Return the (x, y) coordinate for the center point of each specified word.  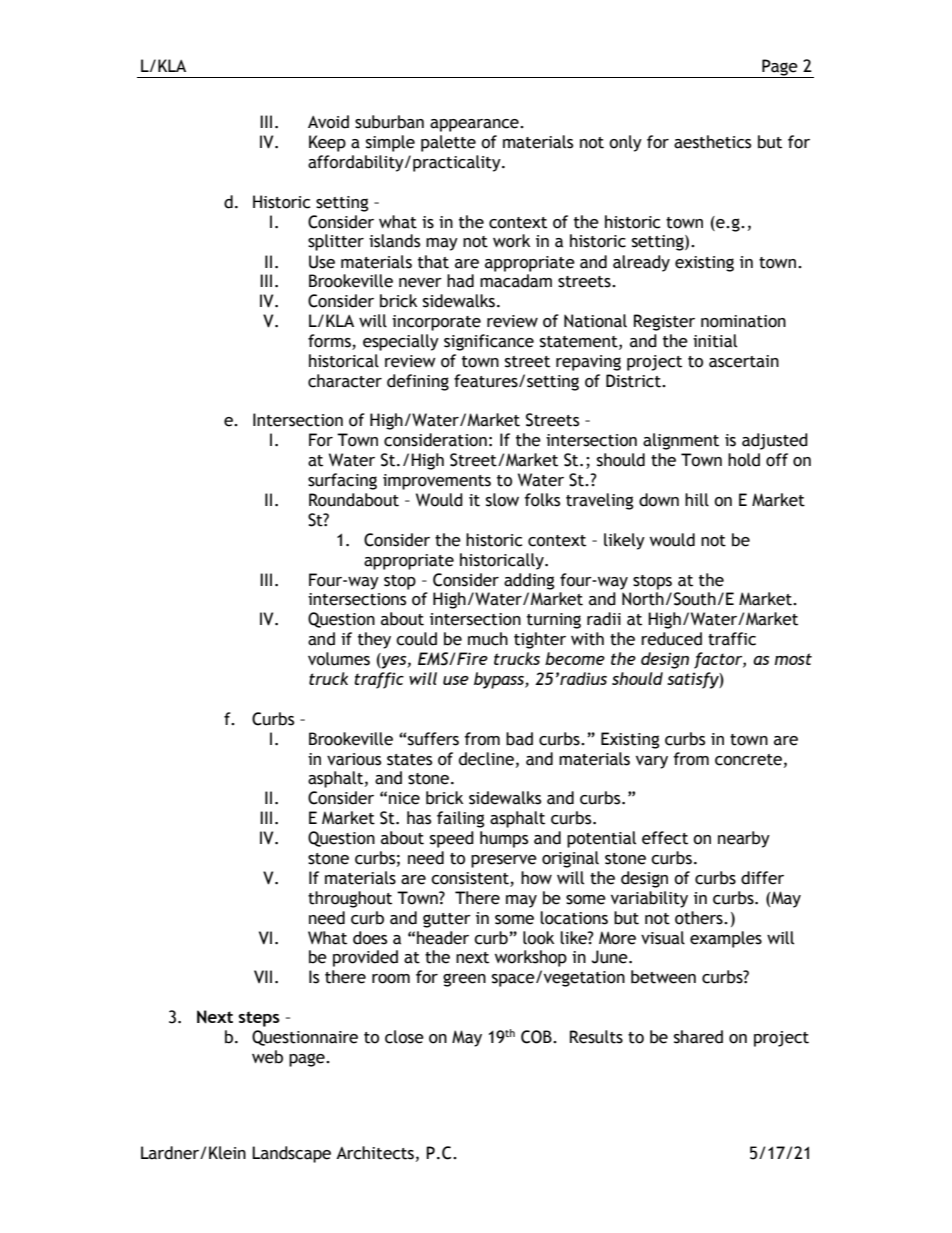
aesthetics (712, 142)
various (354, 759)
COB (537, 1037)
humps (504, 839)
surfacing (342, 481)
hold (744, 460)
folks (542, 500)
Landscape (291, 1154)
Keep (327, 143)
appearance (475, 125)
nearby (744, 839)
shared (698, 1037)
